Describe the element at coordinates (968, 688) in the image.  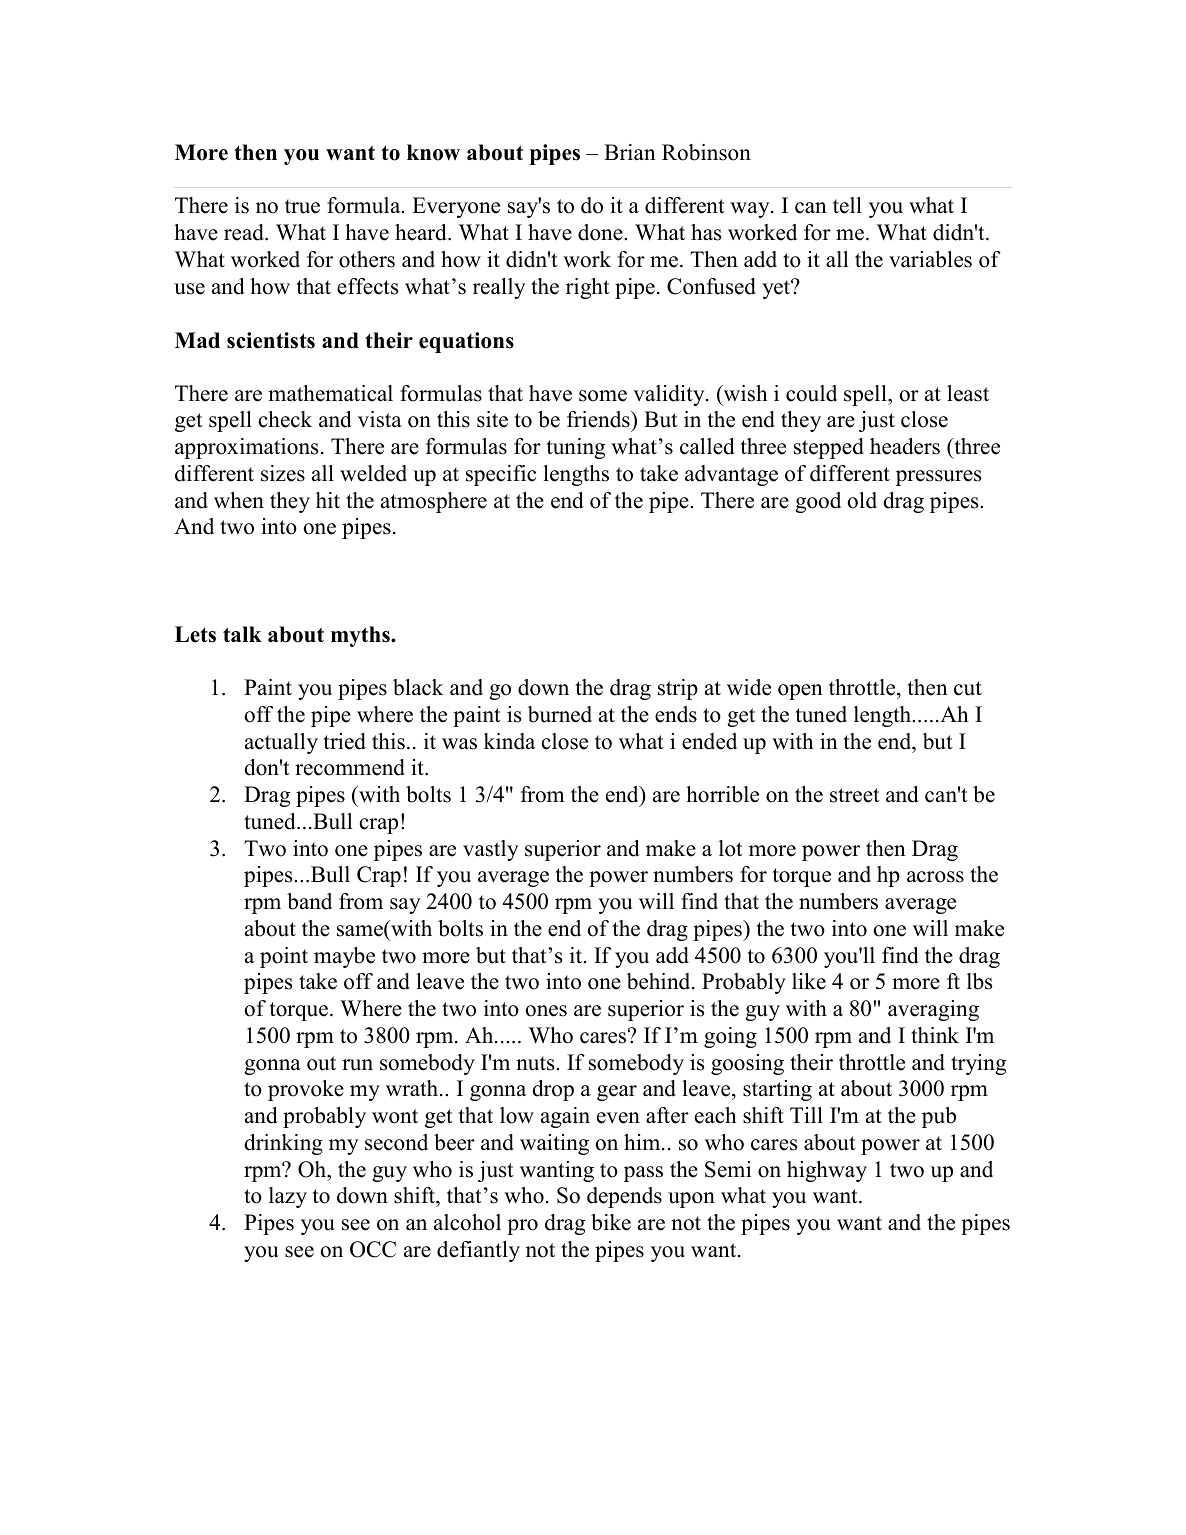
I see `cut` at that location.
